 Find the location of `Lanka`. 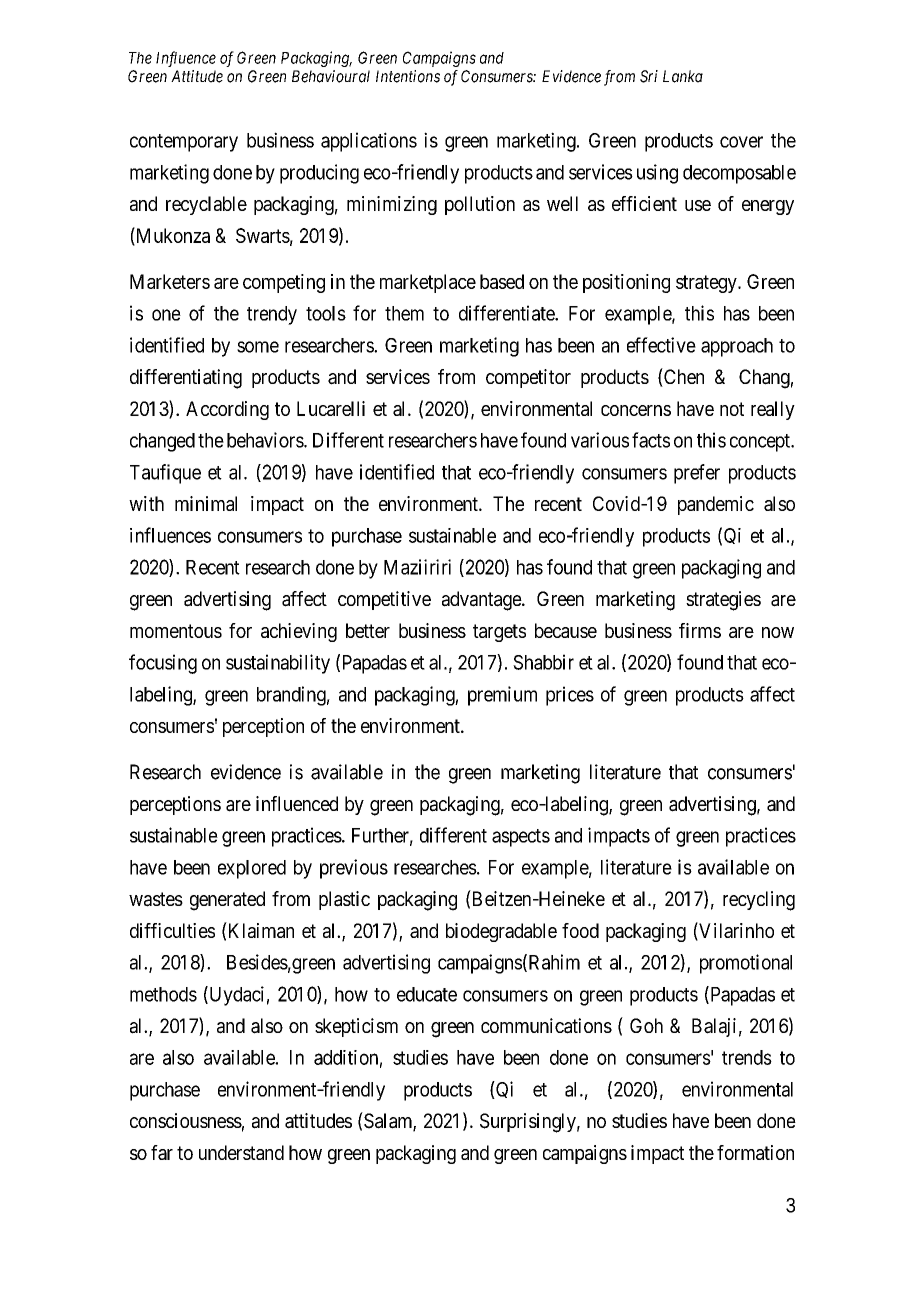

Lanka is located at coordinates (683, 76).
